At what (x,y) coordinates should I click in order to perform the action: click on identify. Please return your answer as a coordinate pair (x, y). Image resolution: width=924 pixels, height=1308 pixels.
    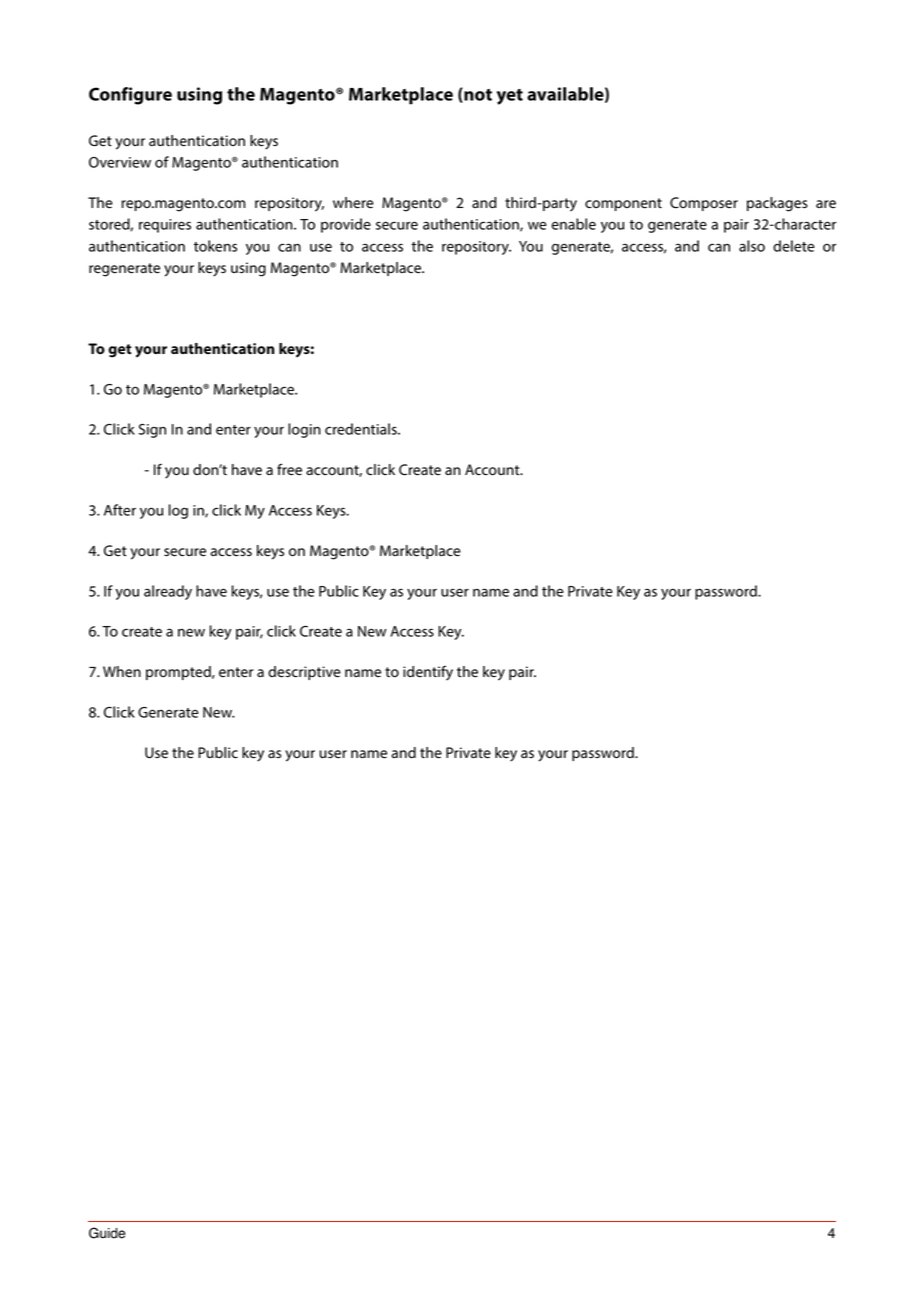
    Looking at the image, I should click on (428, 673).
